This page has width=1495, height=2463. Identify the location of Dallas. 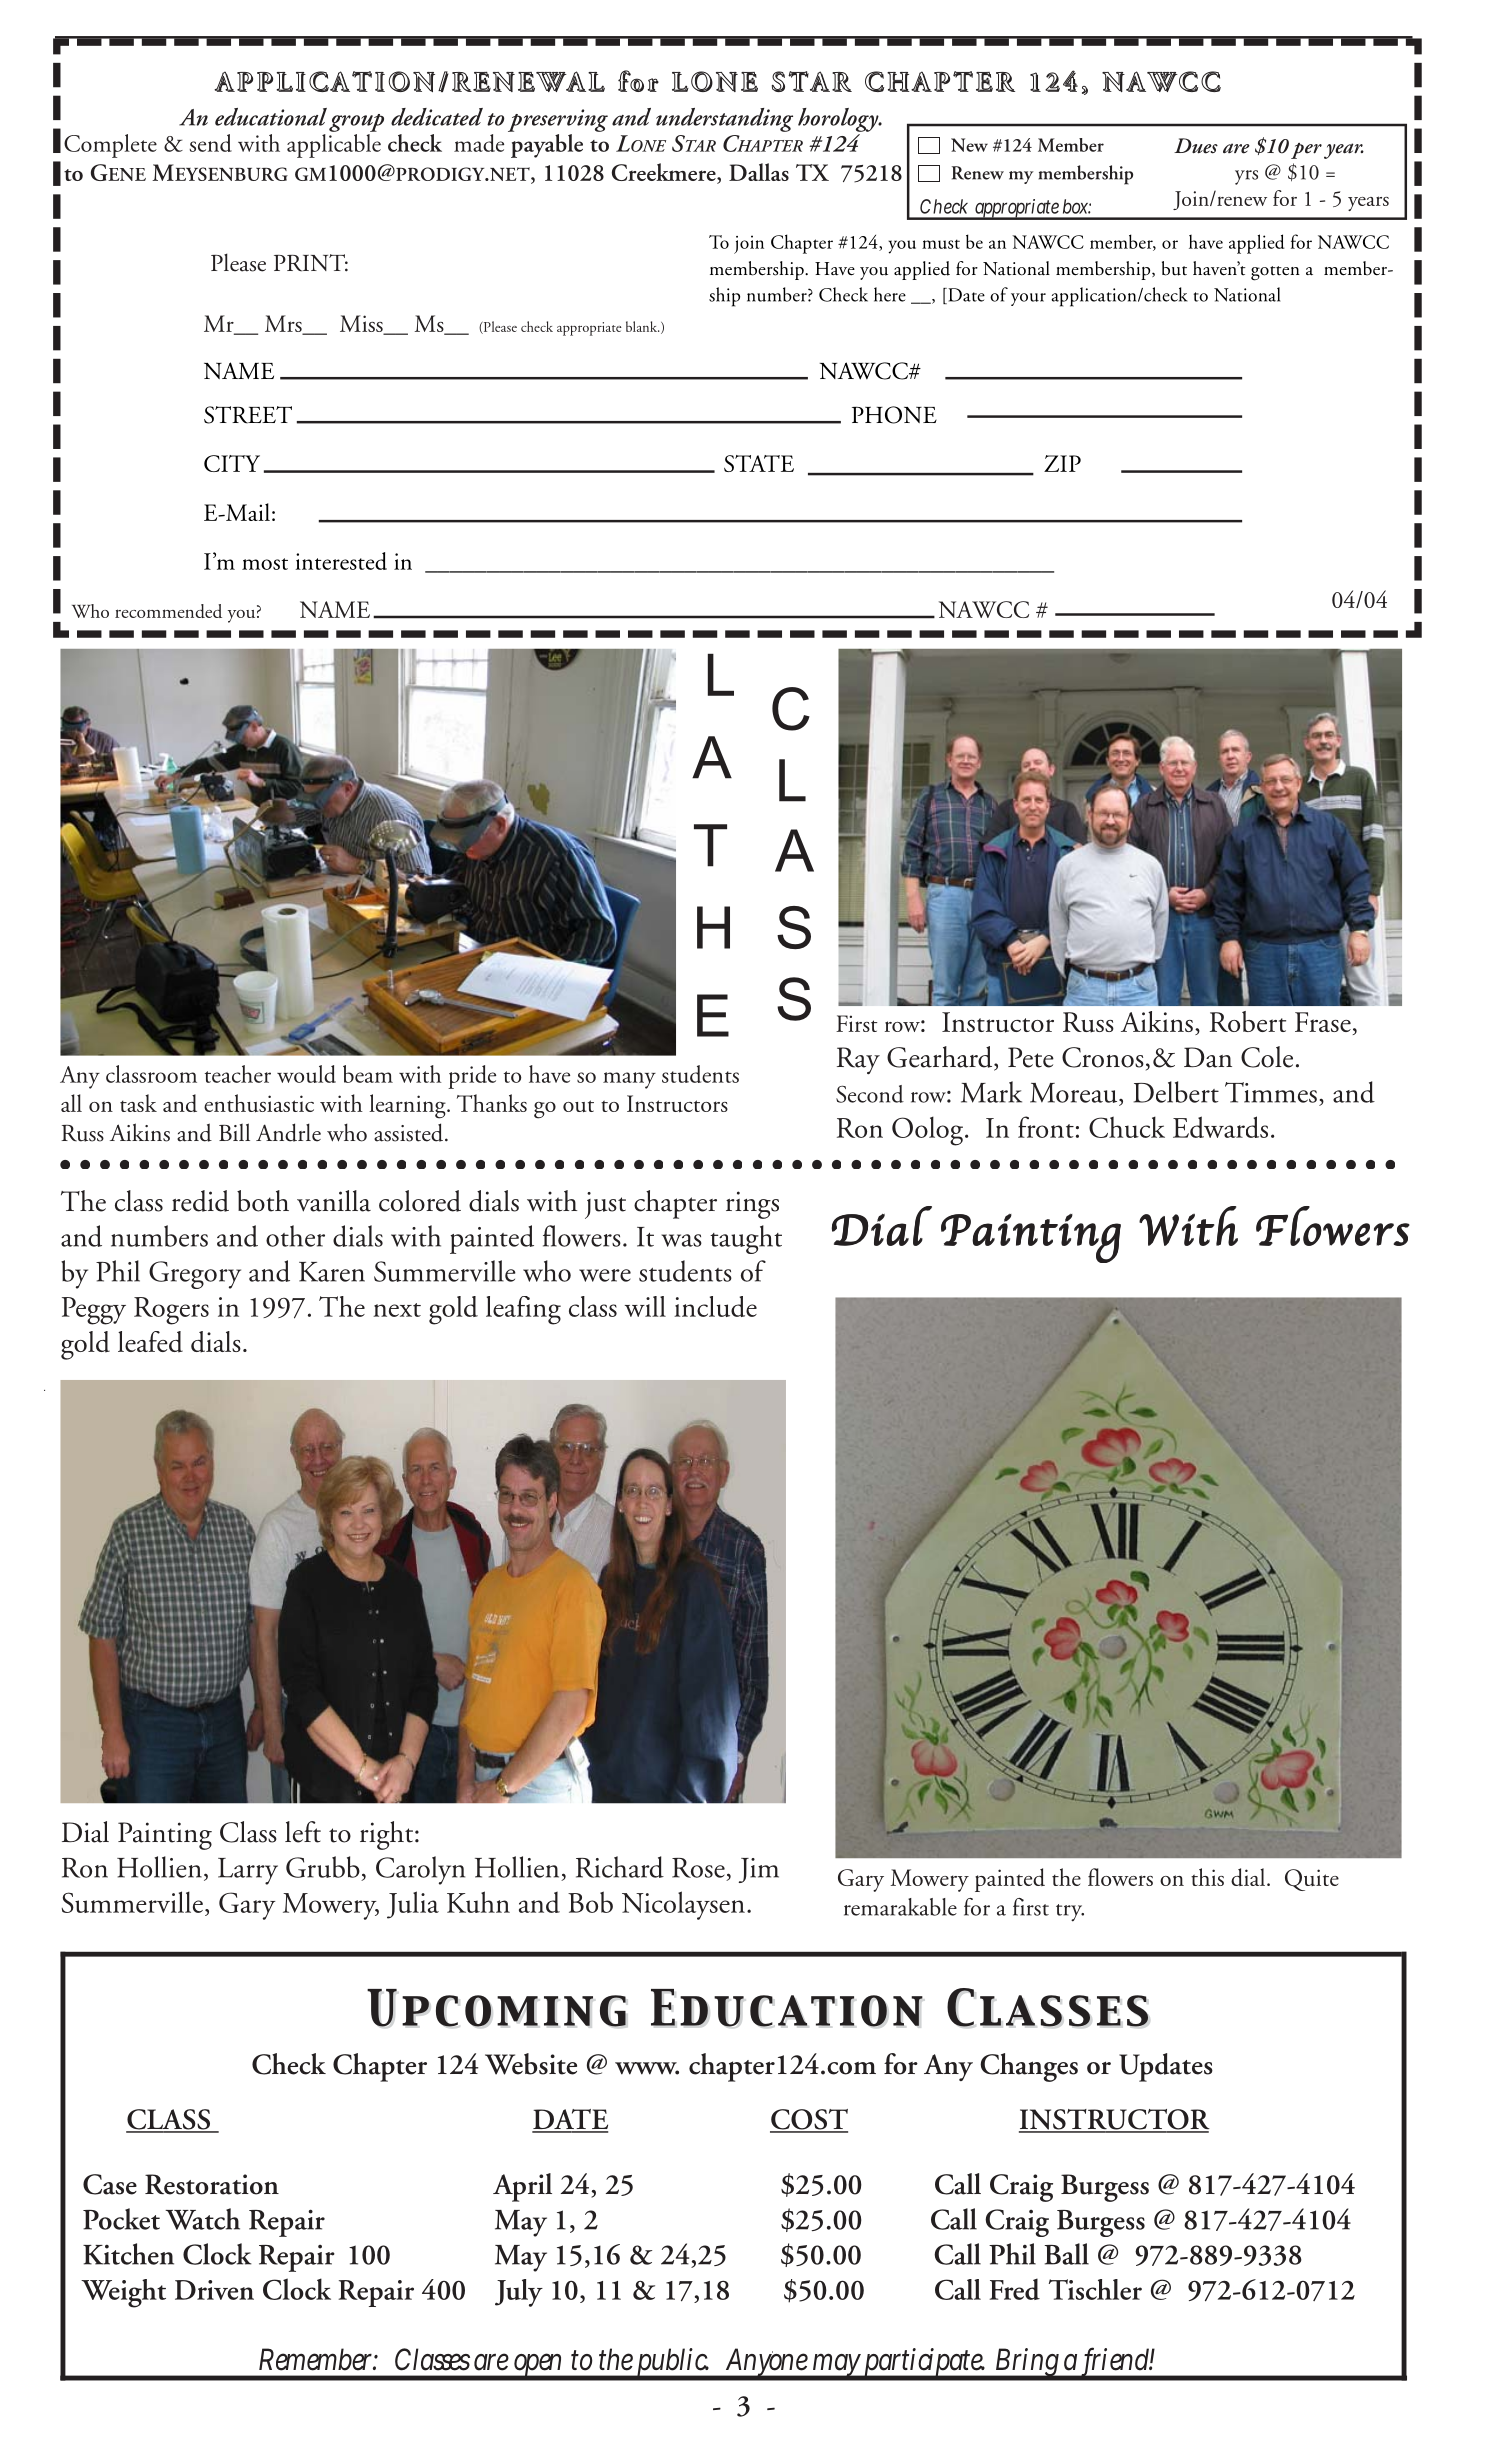
(759, 172).
